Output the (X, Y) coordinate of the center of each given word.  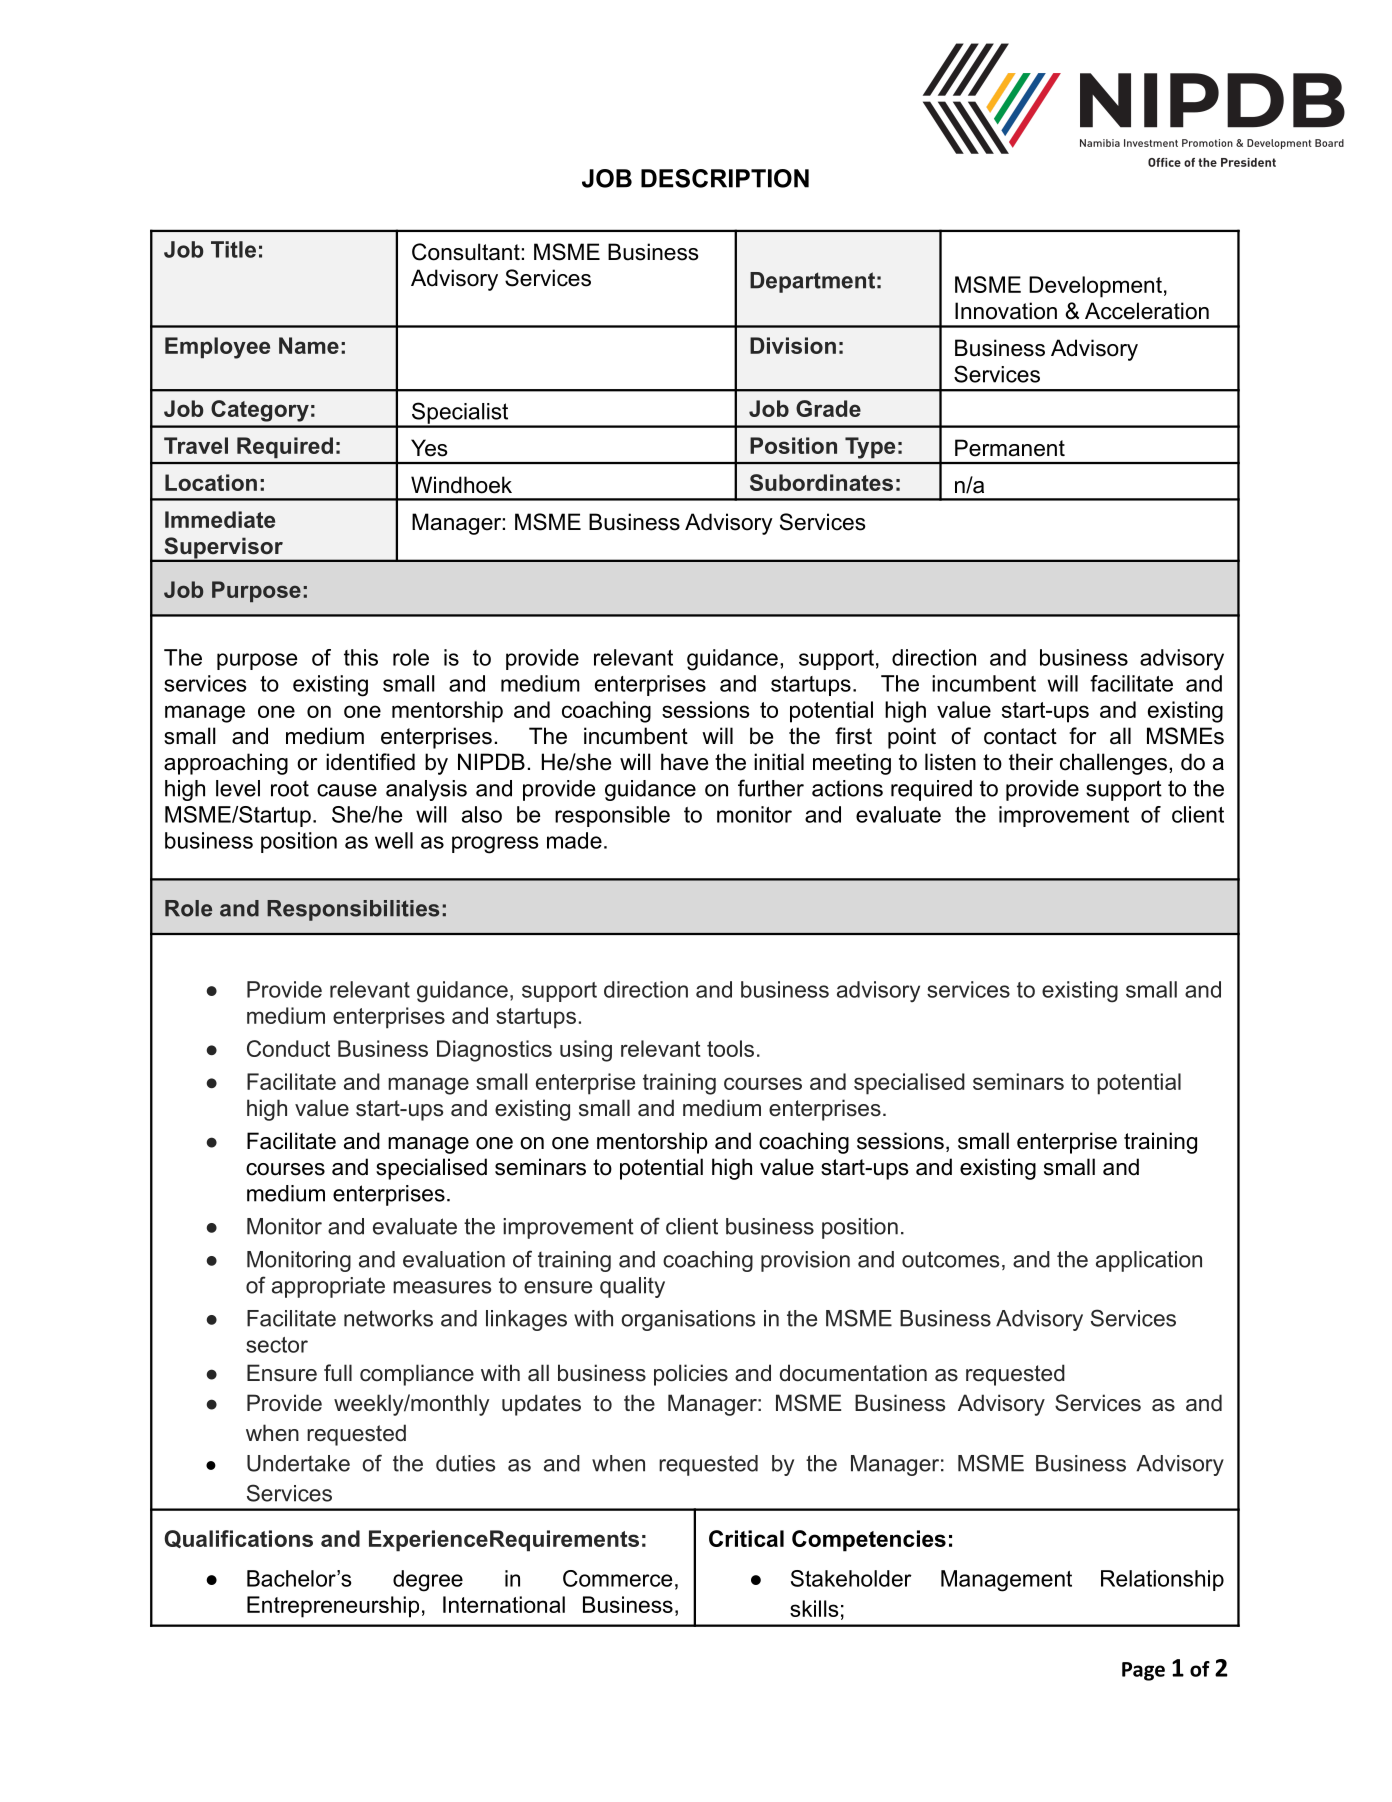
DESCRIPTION (725, 178)
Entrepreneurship (333, 1607)
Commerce (617, 1578)
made (574, 840)
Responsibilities (353, 910)
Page (1143, 1671)
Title (233, 249)
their (1031, 762)
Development (1095, 287)
